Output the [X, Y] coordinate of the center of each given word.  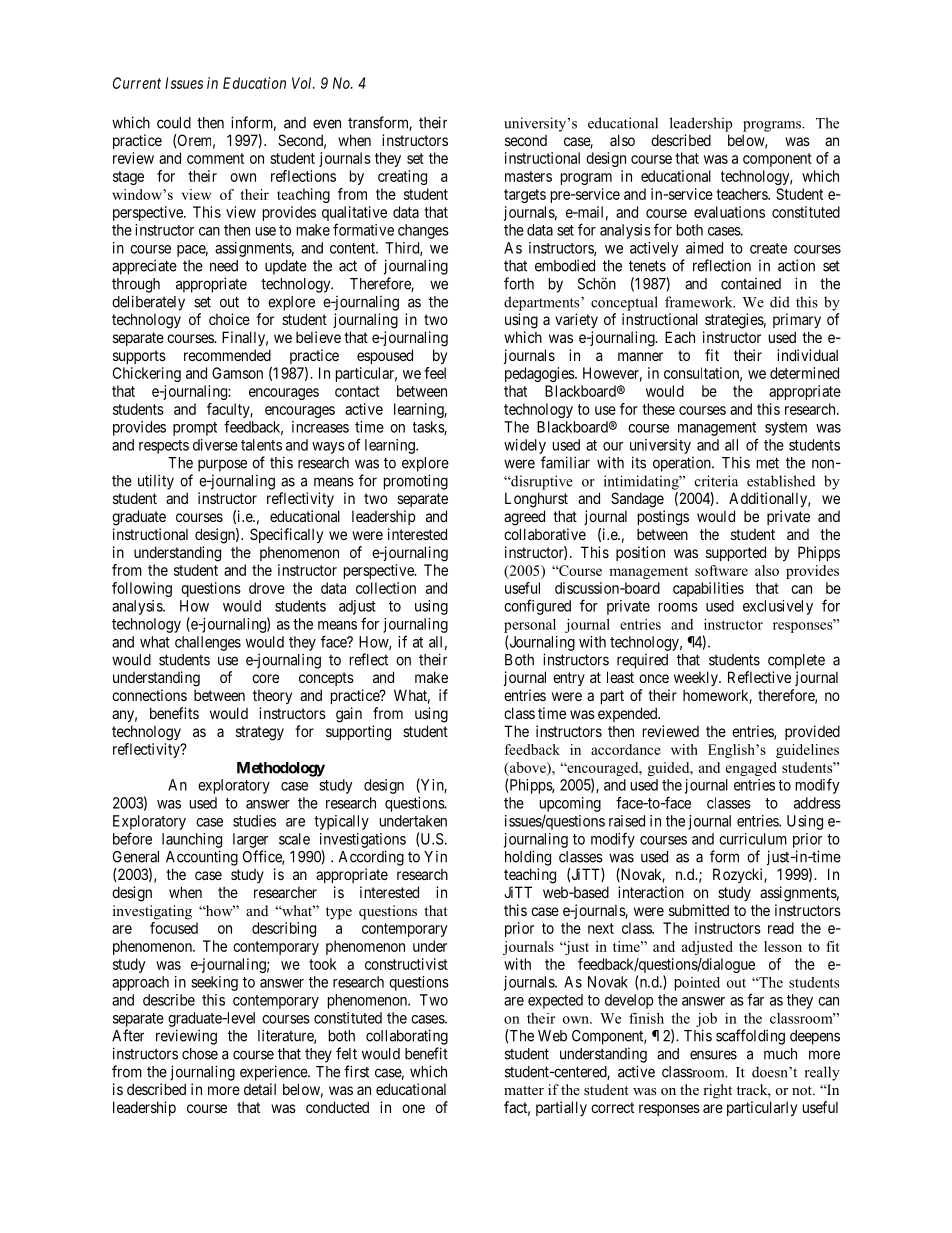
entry [569, 679]
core [265, 678]
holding [528, 858]
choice [229, 319]
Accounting [202, 858]
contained [751, 284]
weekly [697, 678]
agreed [524, 518]
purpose [222, 465]
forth [519, 283]
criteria [716, 481]
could [174, 123]
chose [200, 1054]
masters [528, 176]
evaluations [729, 212]
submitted [699, 910]
